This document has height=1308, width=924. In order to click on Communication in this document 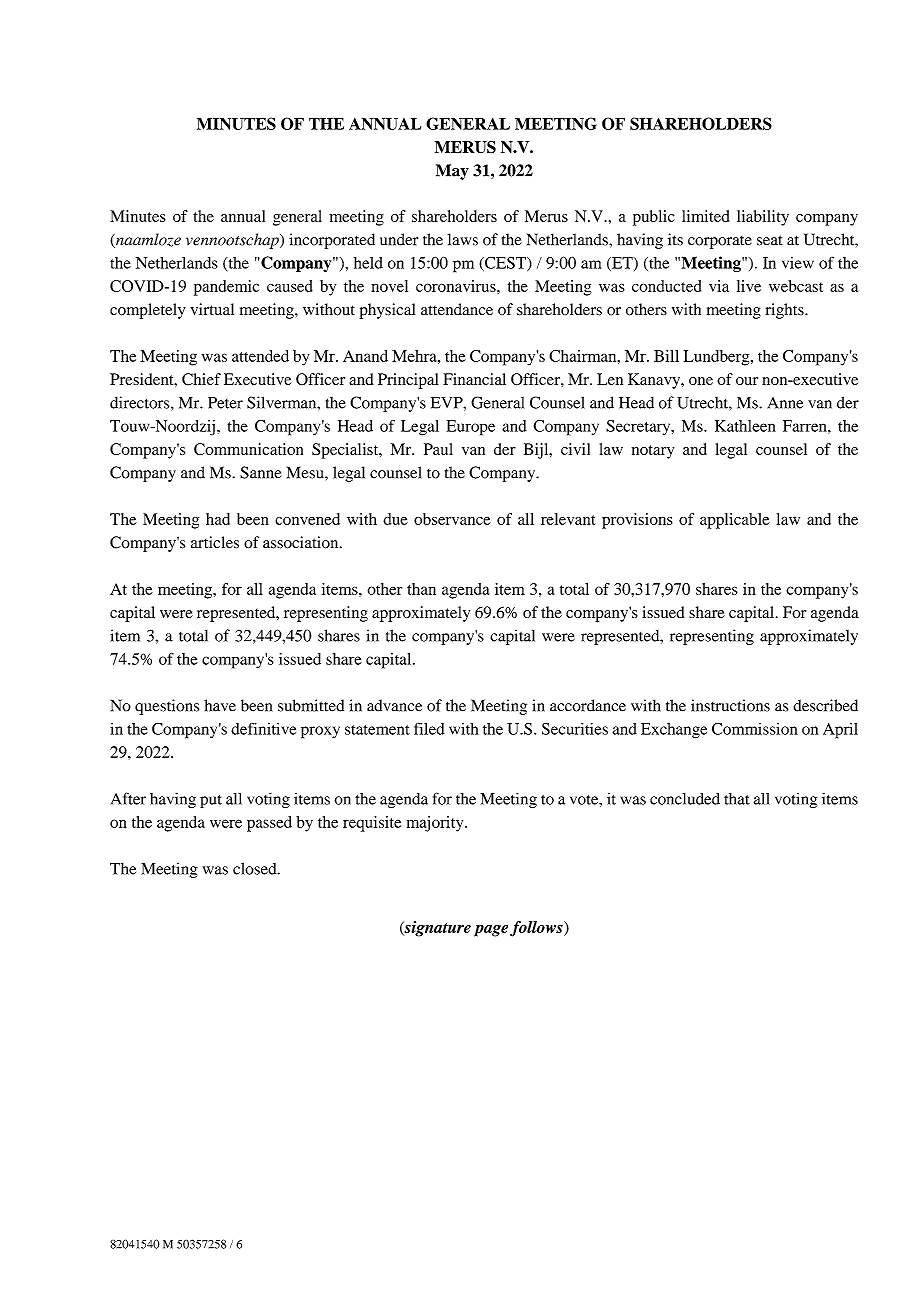, I will do `click(248, 449)`.
